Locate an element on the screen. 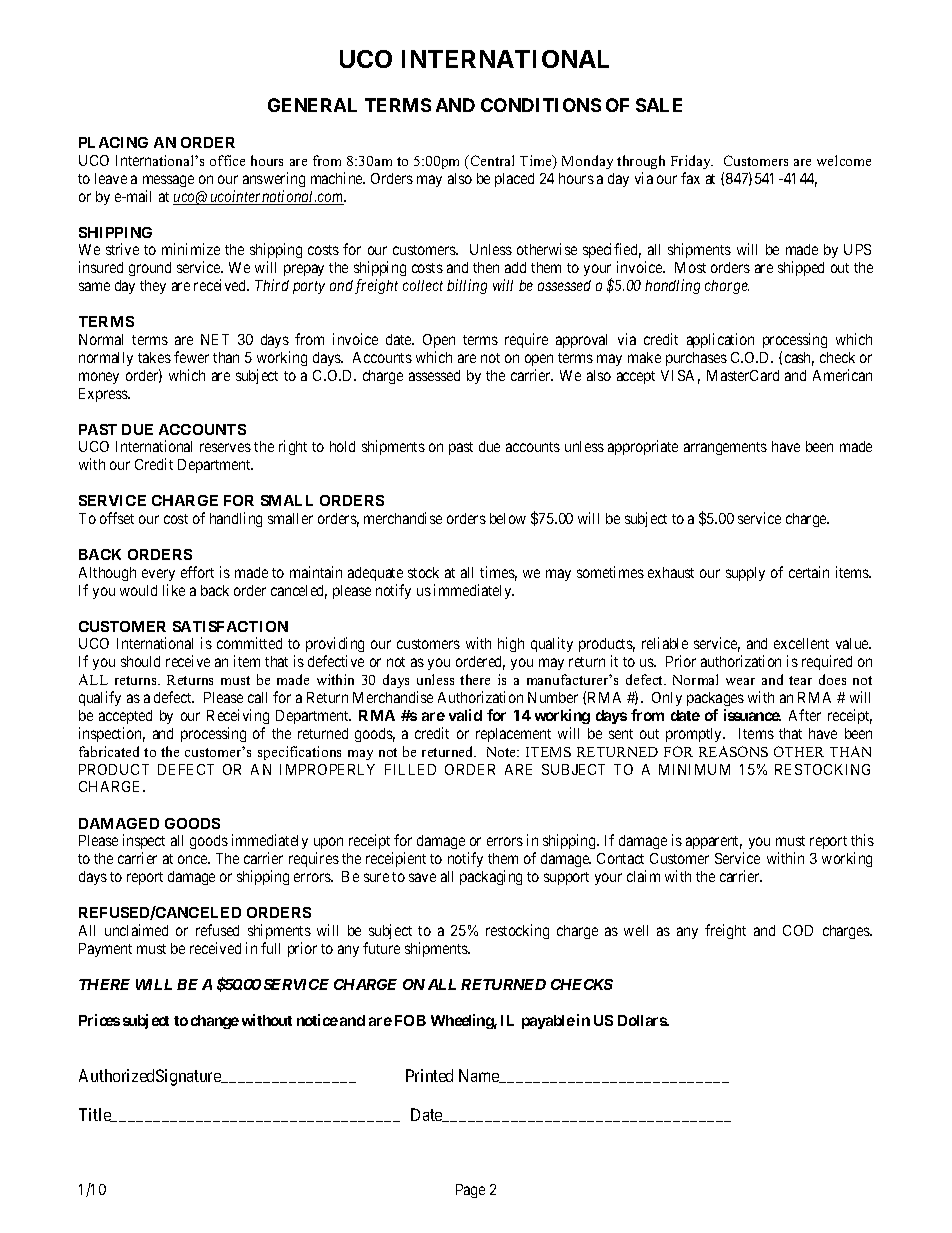 Image resolution: width=952 pixels, height=1233 pixels. office is located at coordinates (227, 160).
